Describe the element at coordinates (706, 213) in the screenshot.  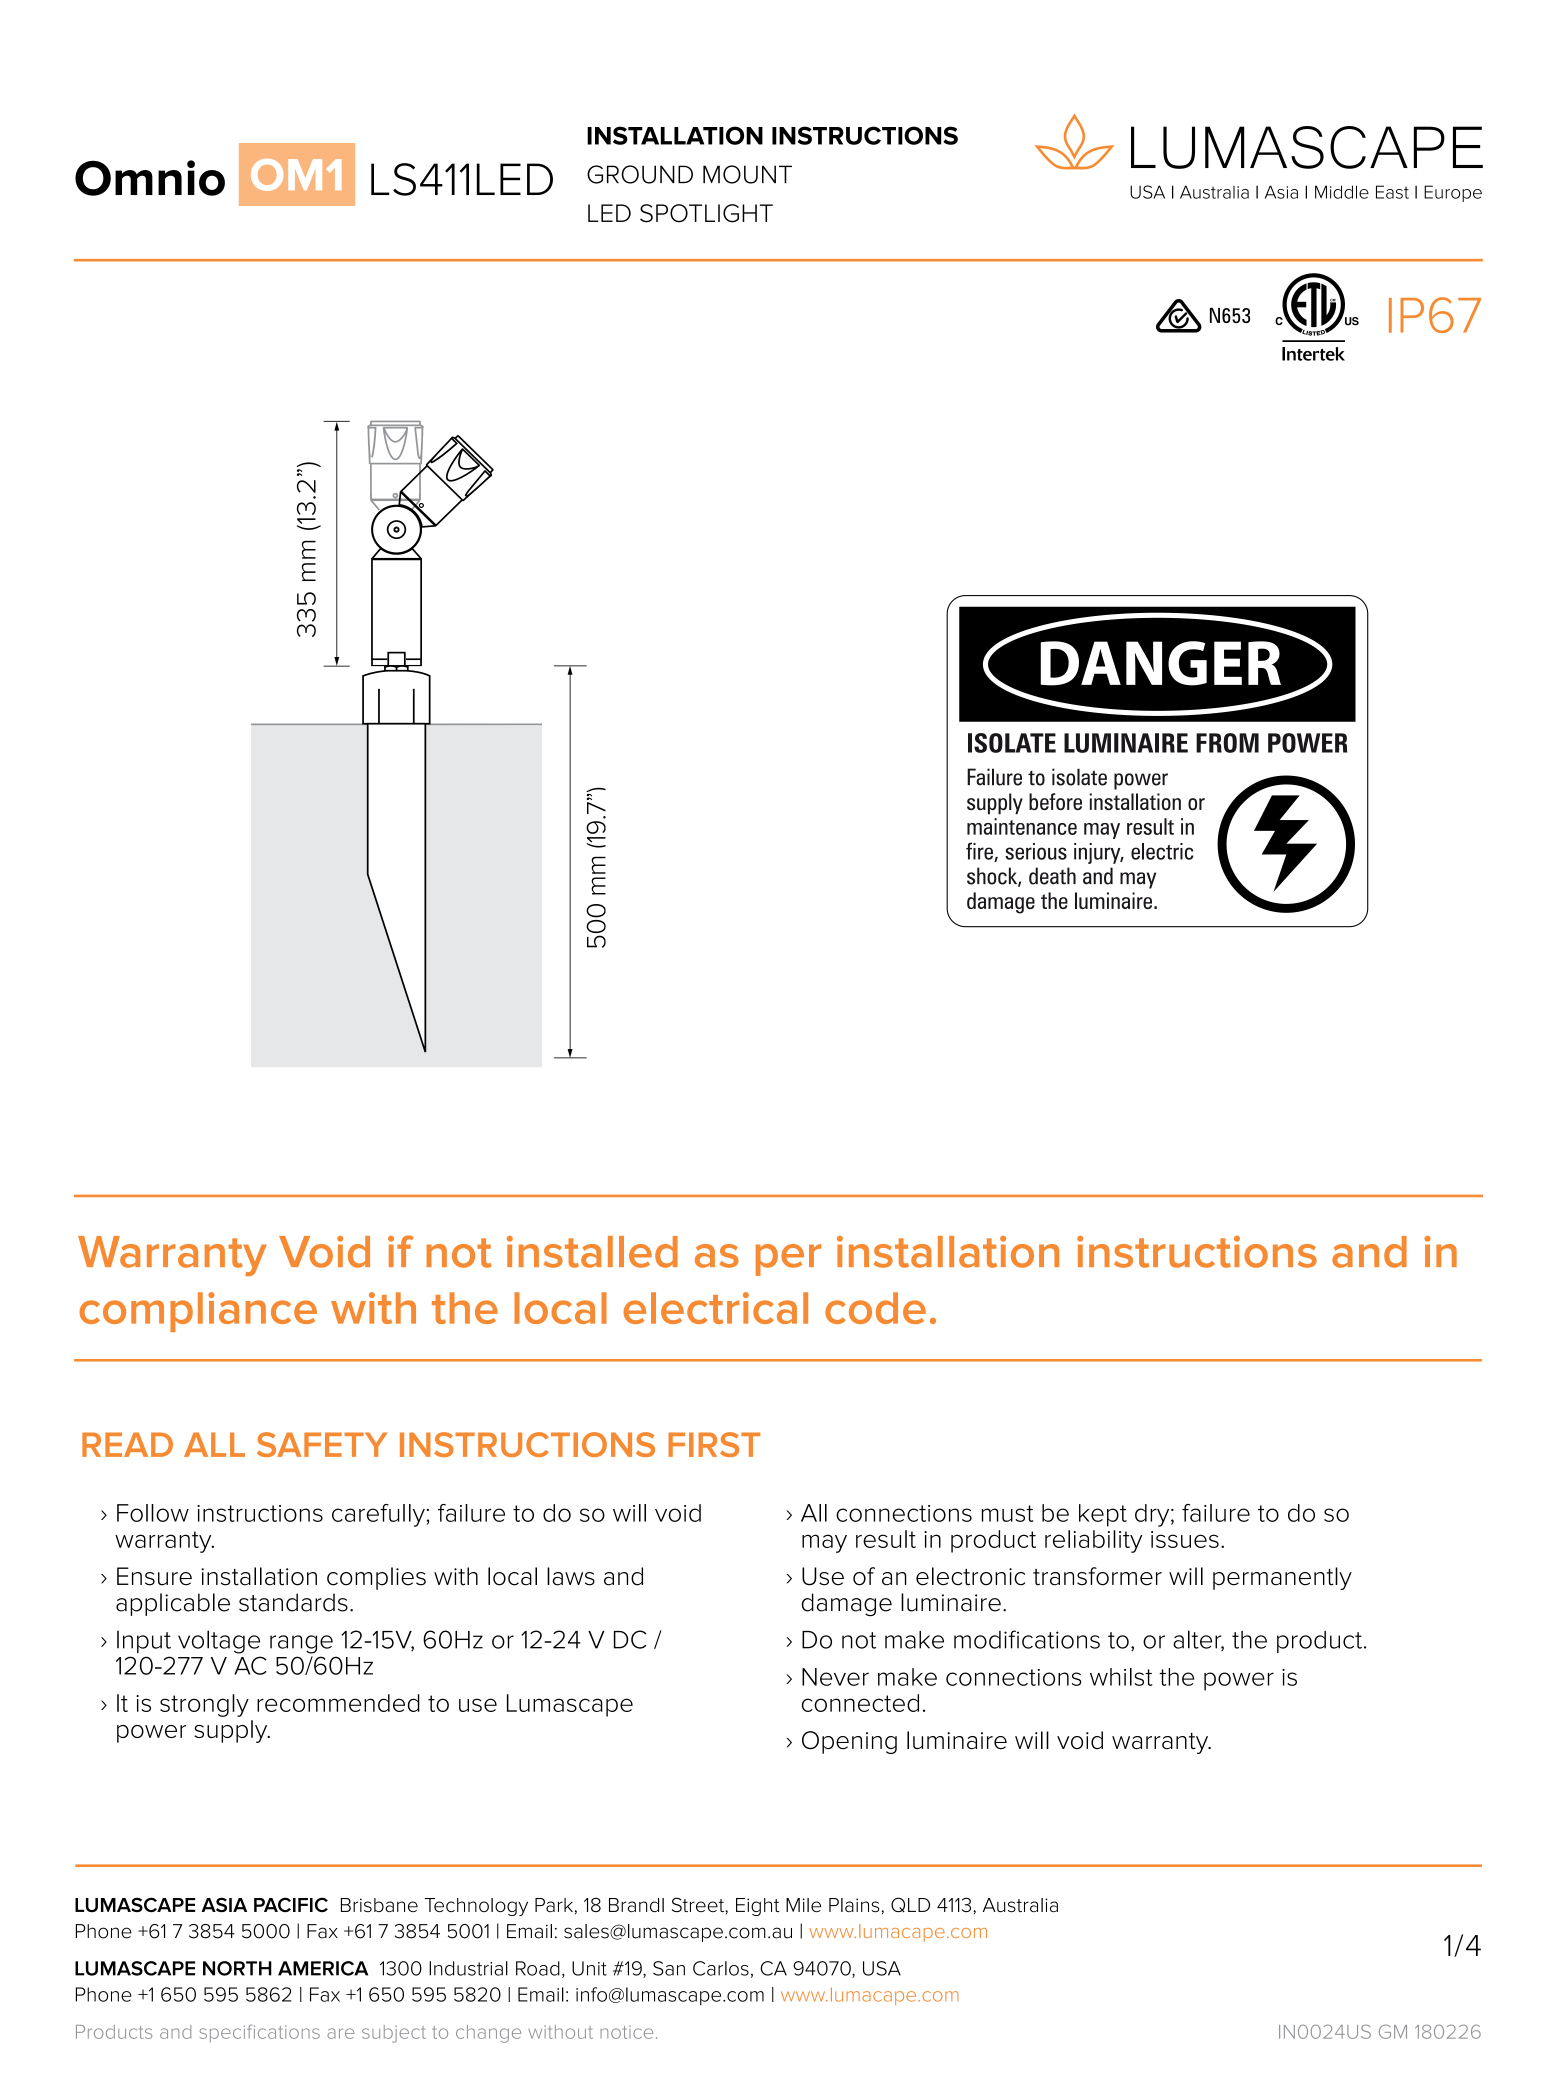
I see `SPOTLIGHT` at that location.
